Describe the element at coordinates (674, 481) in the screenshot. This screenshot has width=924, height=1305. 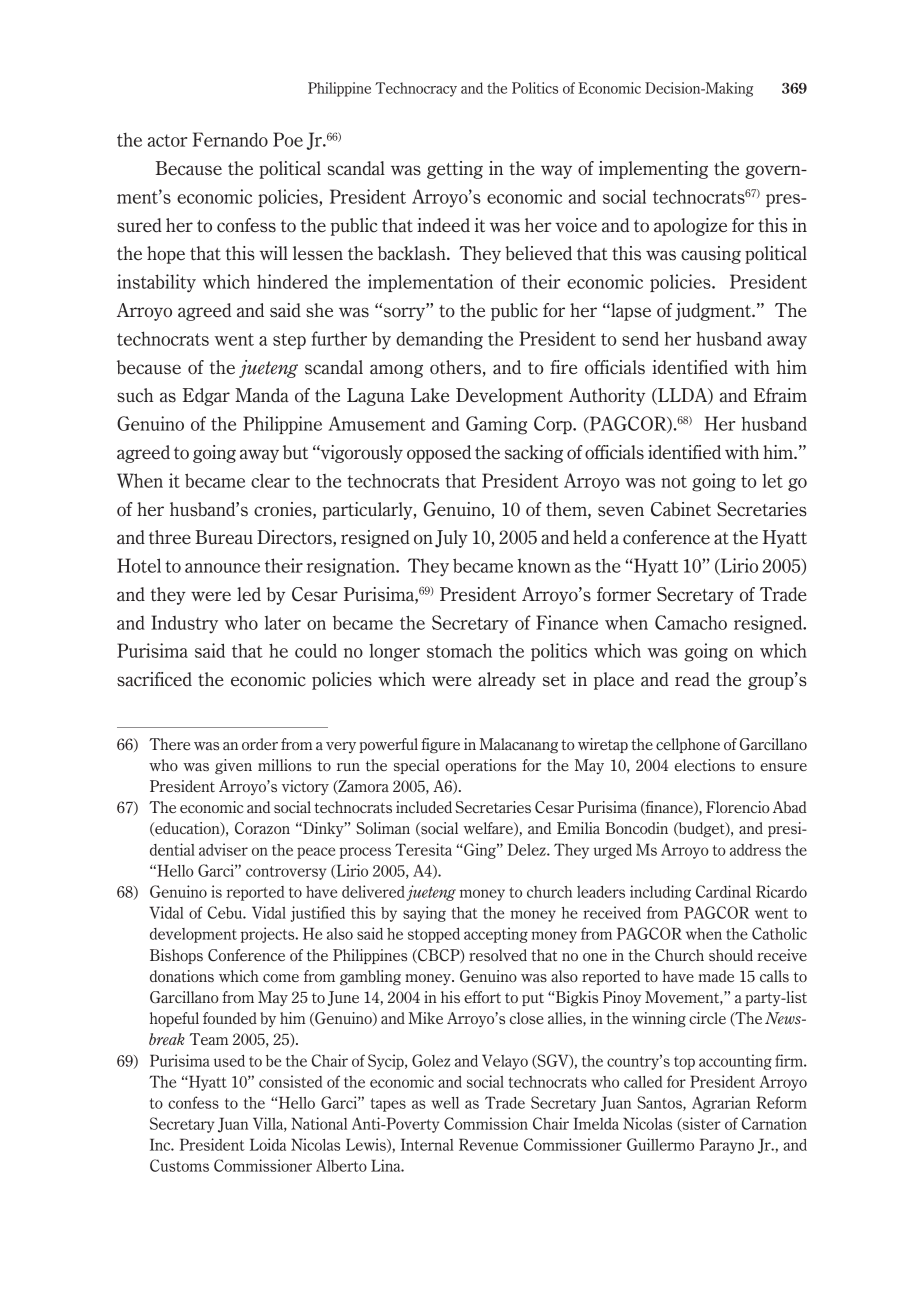
I see `not` at that location.
